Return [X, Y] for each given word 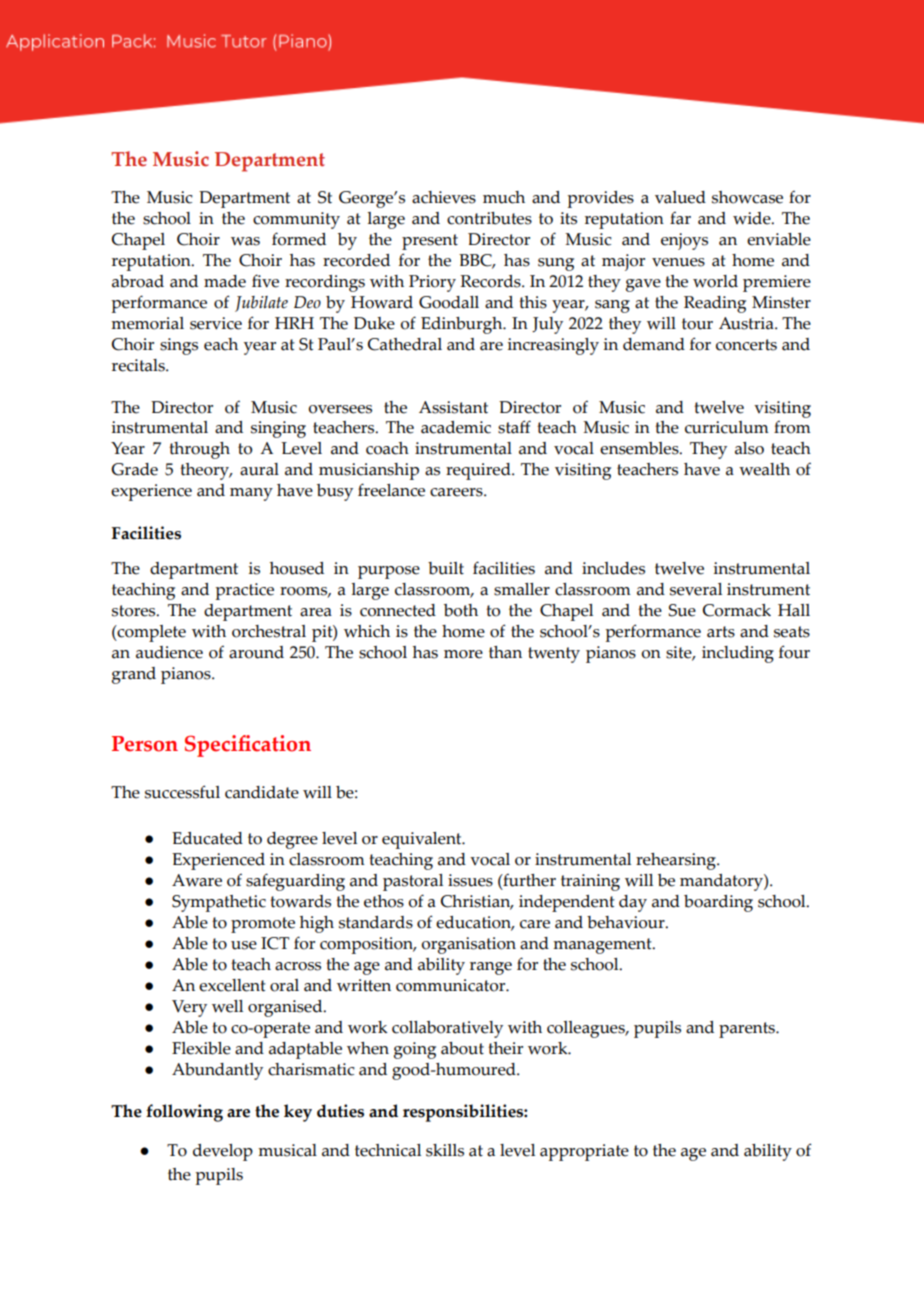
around [256, 652]
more [463, 654]
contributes [489, 218]
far [680, 218]
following [184, 1113]
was [245, 241]
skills [445, 1150]
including [738, 654]
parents [748, 1030]
